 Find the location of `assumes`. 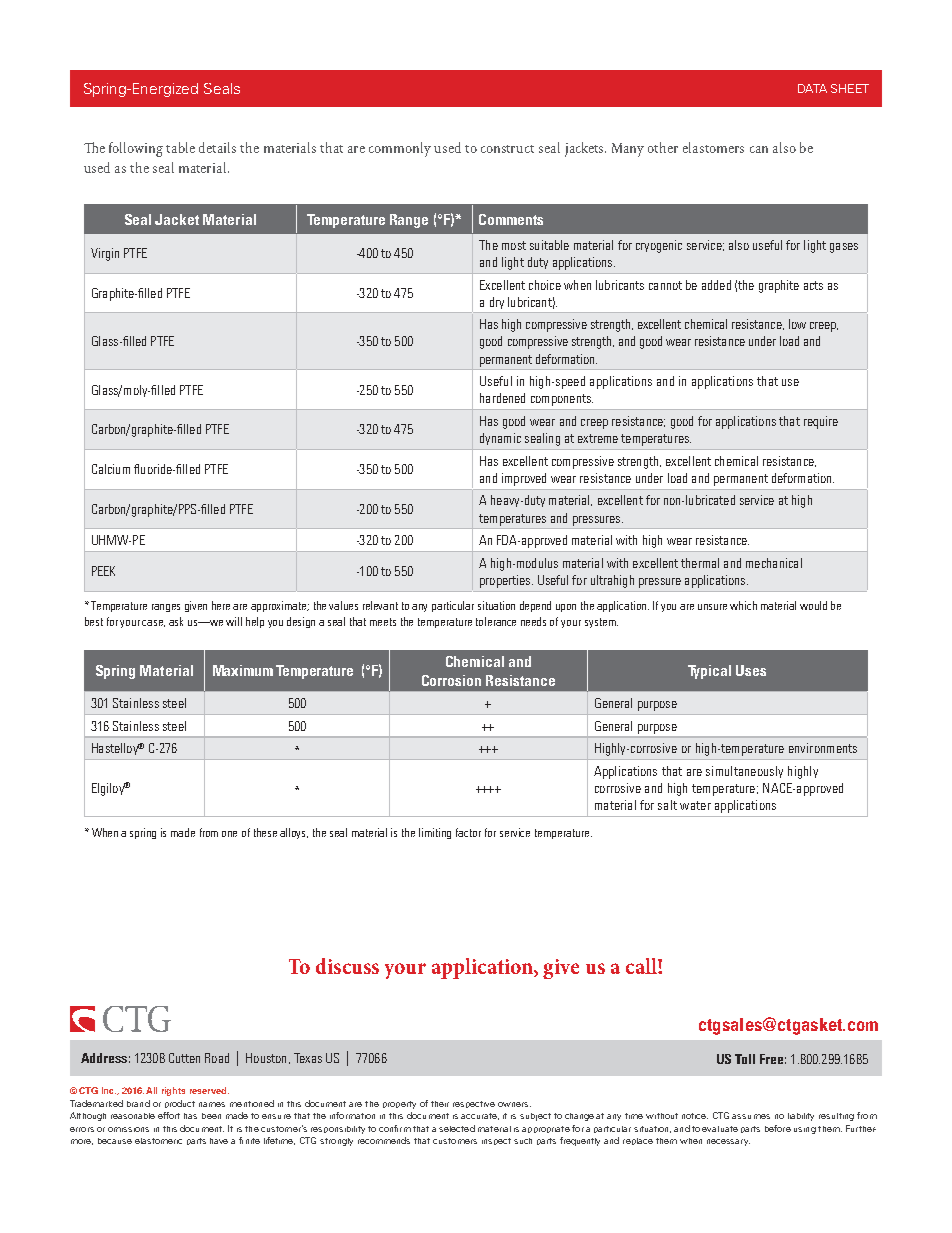

assumes is located at coordinates (751, 1116).
